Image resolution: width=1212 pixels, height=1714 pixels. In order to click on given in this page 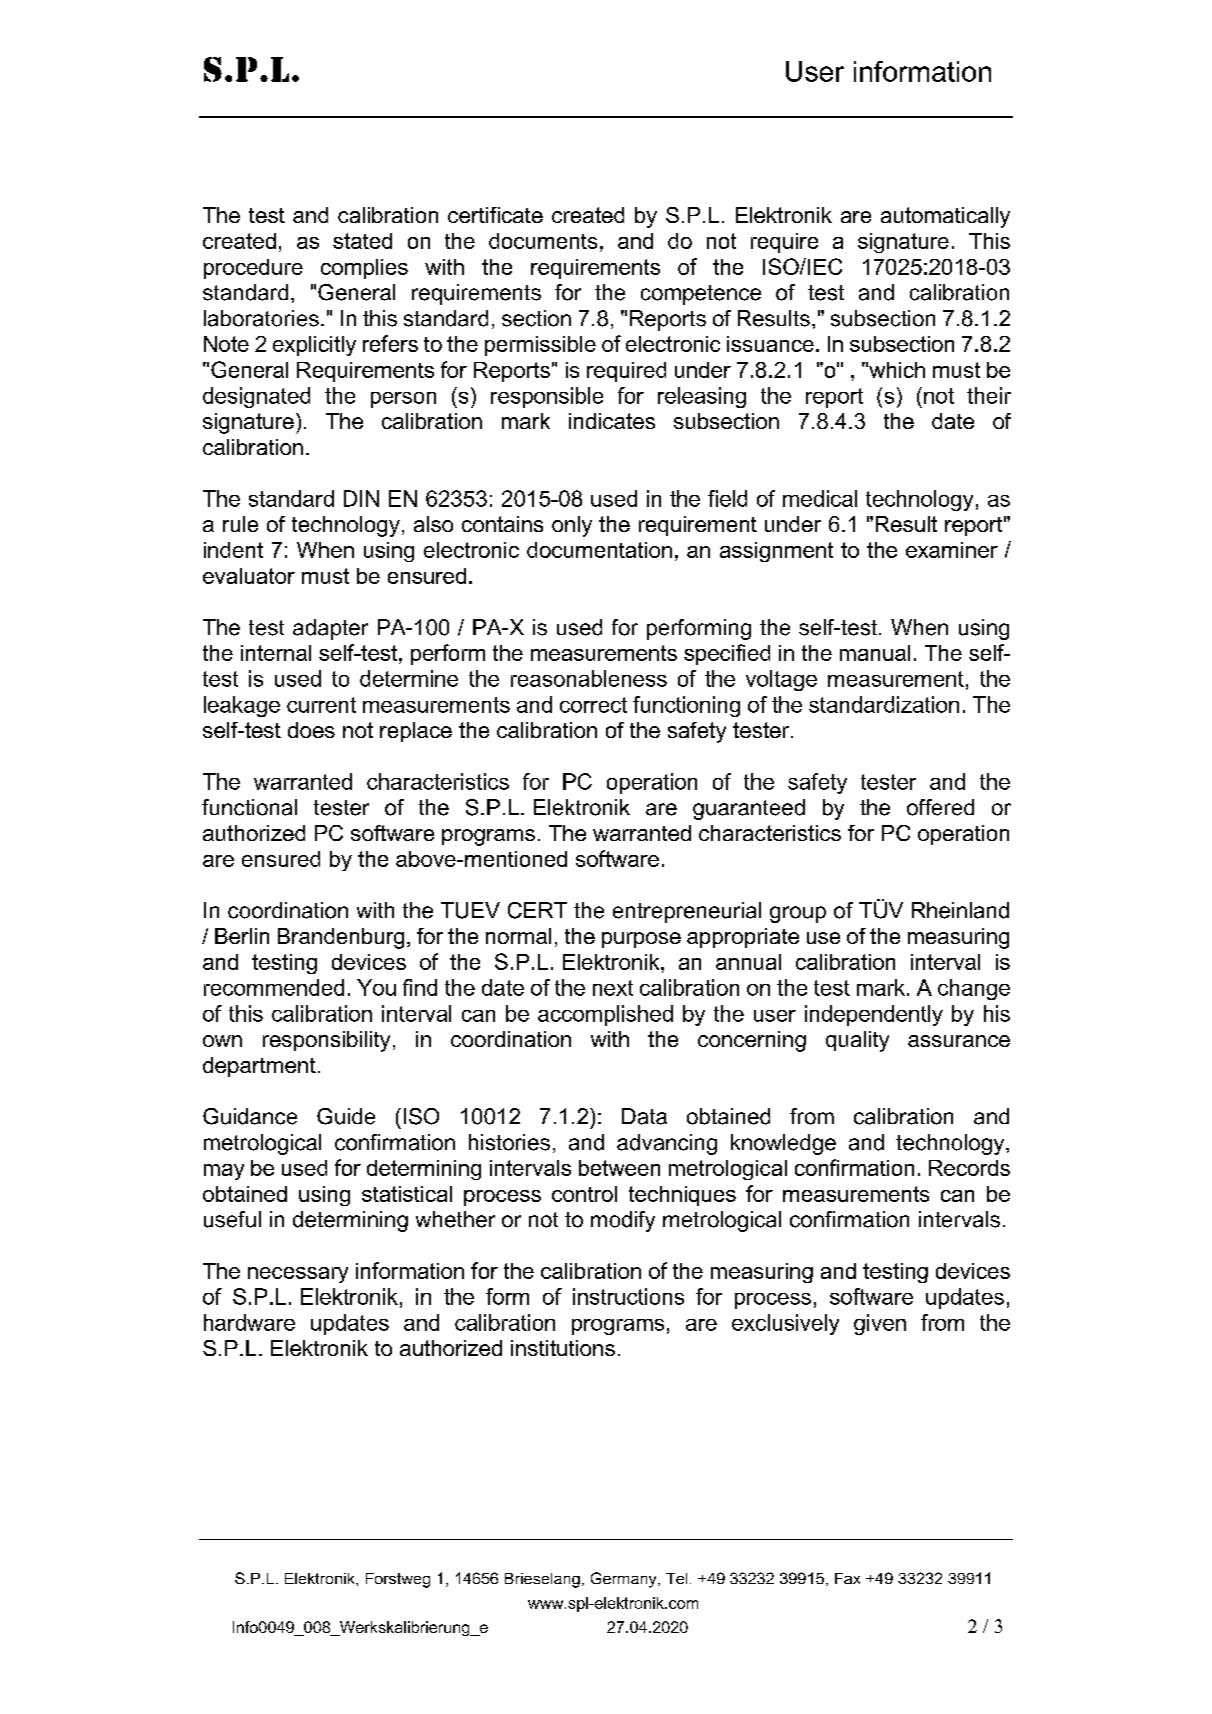, I will do `click(880, 1324)`.
